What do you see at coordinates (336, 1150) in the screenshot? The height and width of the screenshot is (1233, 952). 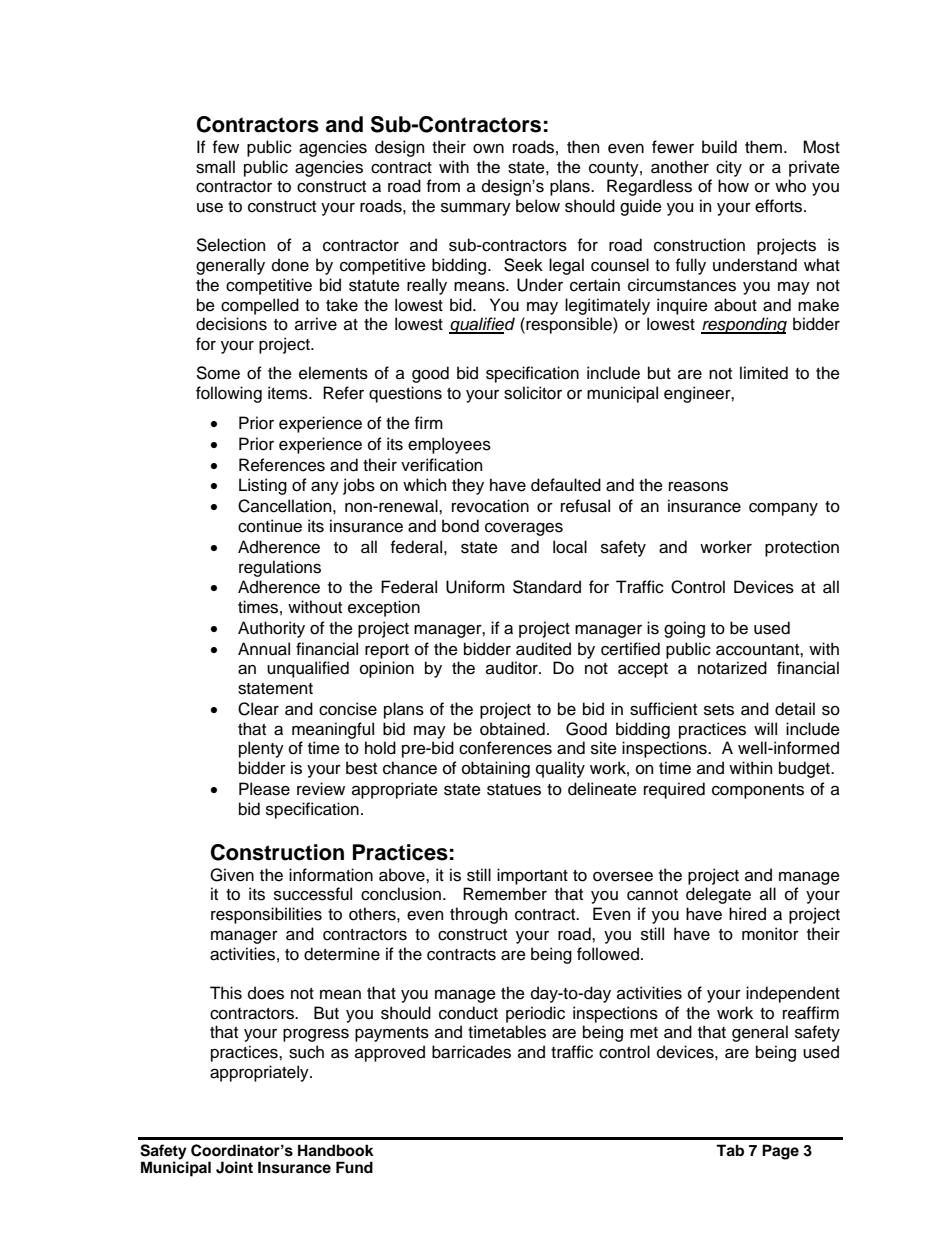 I see `Handbook` at bounding box center [336, 1150].
